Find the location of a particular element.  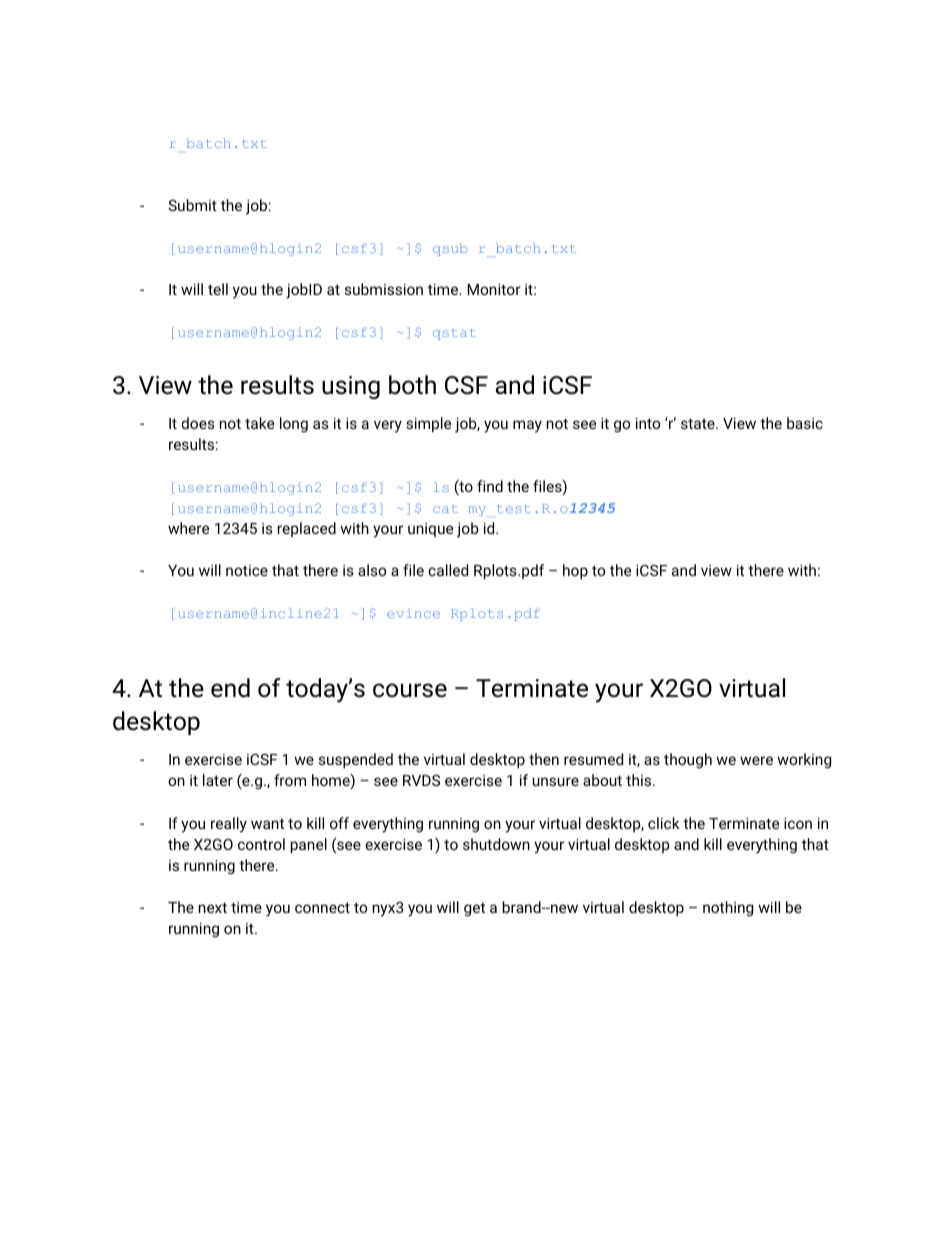

Monitor is located at coordinates (494, 289).
